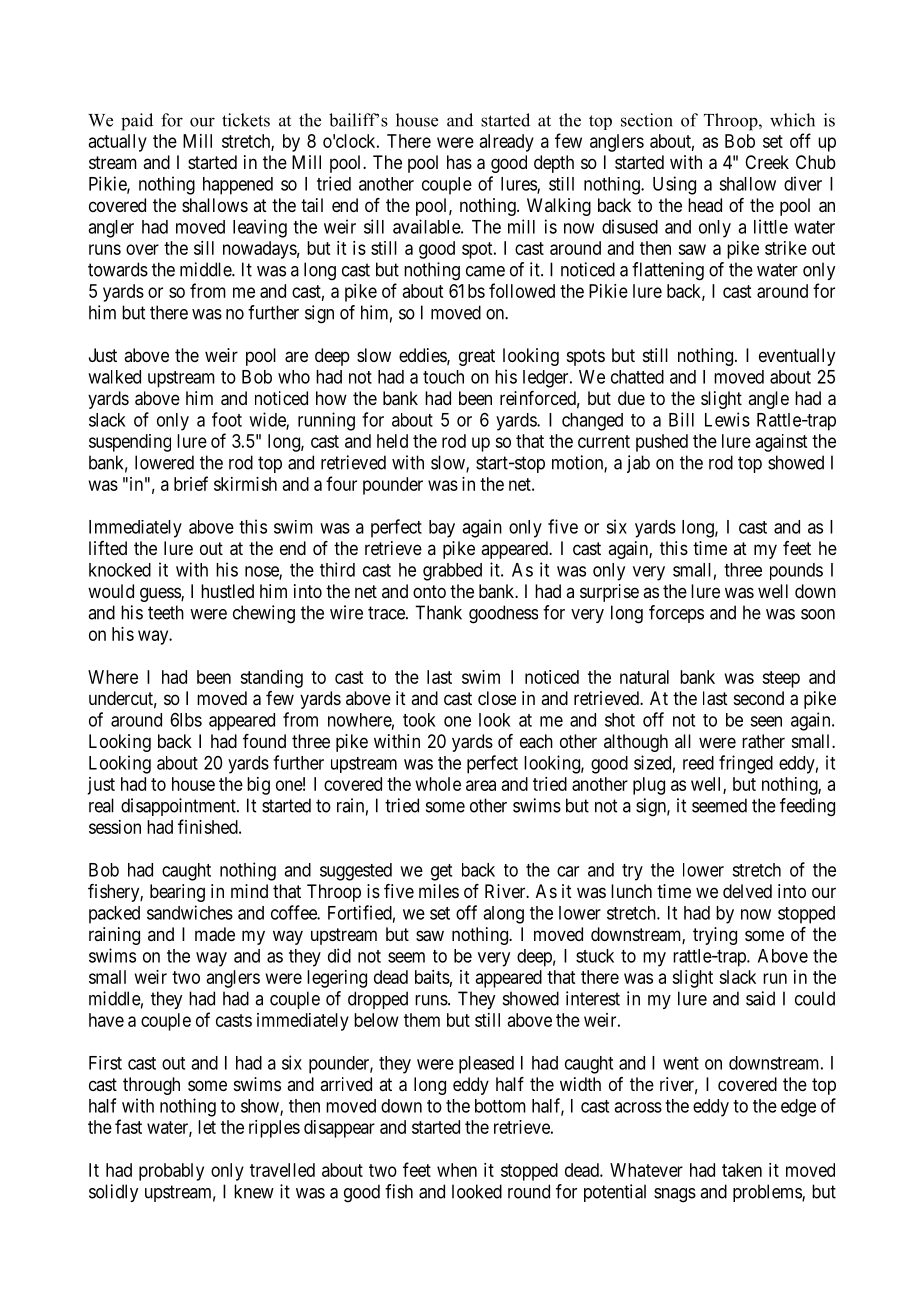 The width and height of the screenshot is (924, 1308). I want to click on area, so click(481, 785).
